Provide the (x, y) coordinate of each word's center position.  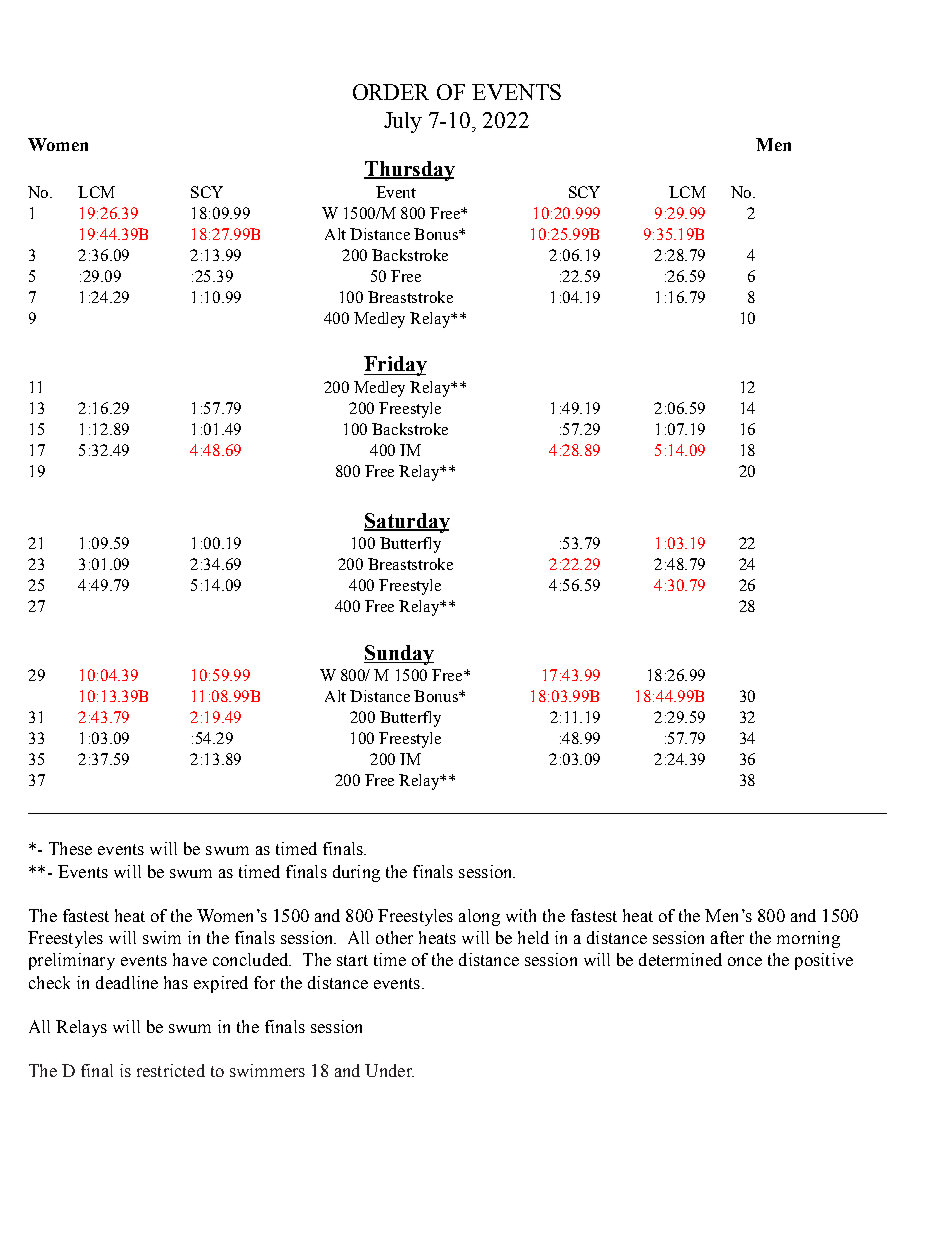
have (190, 959)
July (403, 122)
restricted (171, 1070)
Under (389, 1070)
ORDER (391, 92)
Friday (395, 366)
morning (808, 939)
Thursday (409, 171)
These (70, 848)
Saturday (407, 523)
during (356, 873)
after (727, 937)
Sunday (399, 655)
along (479, 917)
